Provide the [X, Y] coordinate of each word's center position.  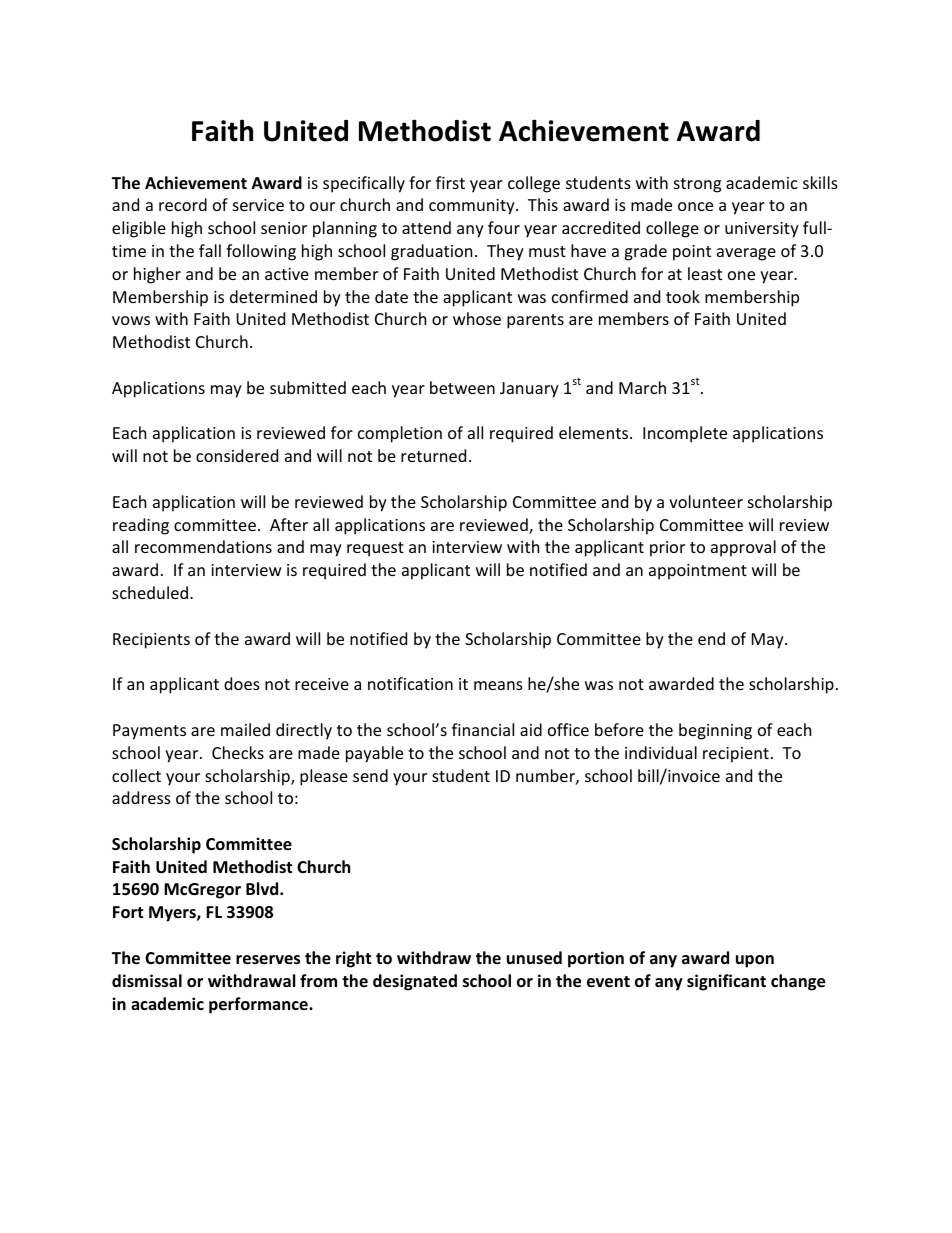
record [183, 204]
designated [415, 982]
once [695, 206]
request [375, 549]
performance [259, 1005]
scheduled [150, 592]
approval [743, 548]
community [473, 207]
